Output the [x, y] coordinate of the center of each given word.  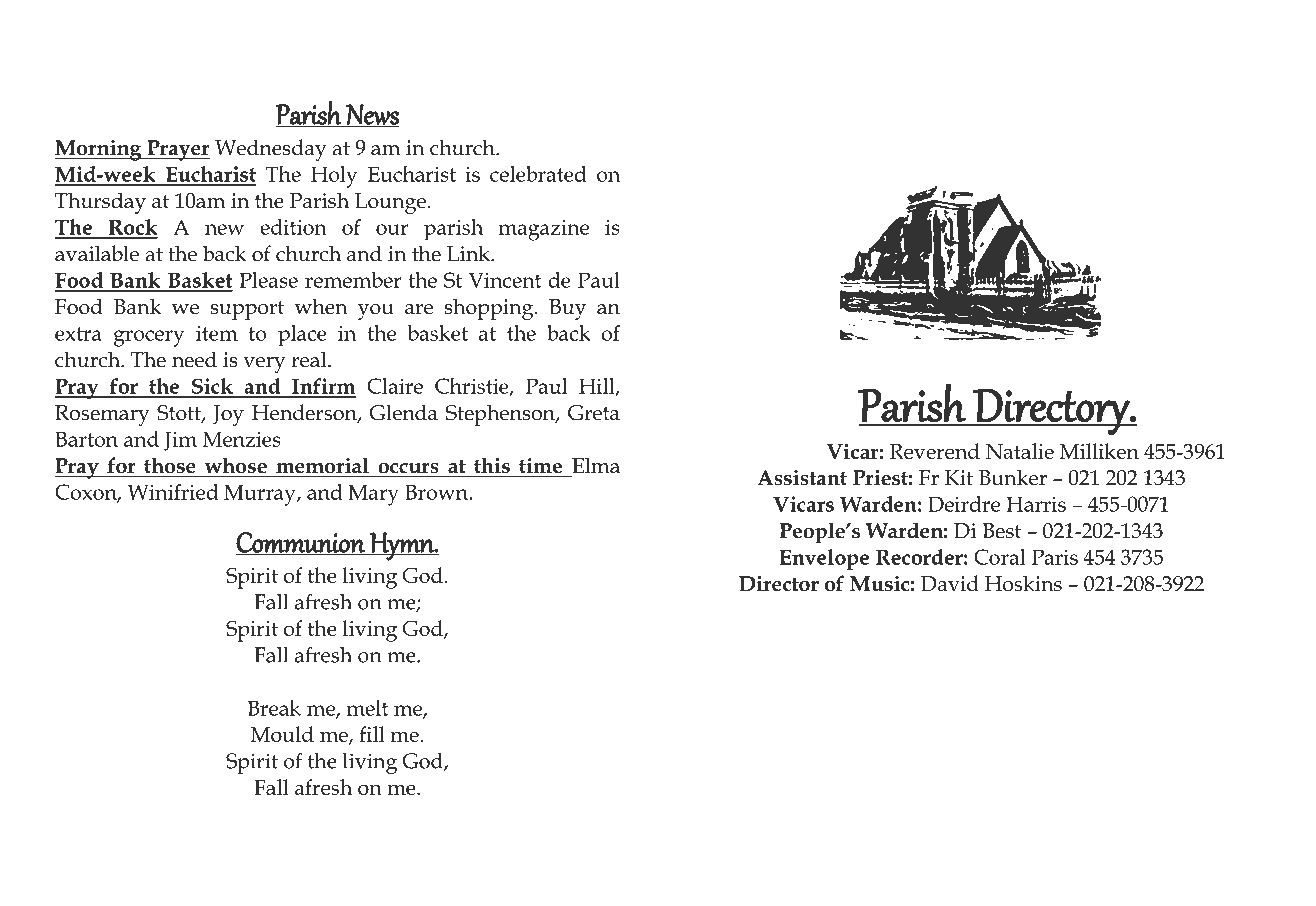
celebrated [538, 174]
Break [274, 708]
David [950, 583]
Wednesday [271, 150]
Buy [567, 309]
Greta [594, 413]
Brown [437, 492]
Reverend [935, 451]
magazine [544, 230]
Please [268, 280]
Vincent [505, 280]
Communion [301, 543]
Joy [228, 415]
